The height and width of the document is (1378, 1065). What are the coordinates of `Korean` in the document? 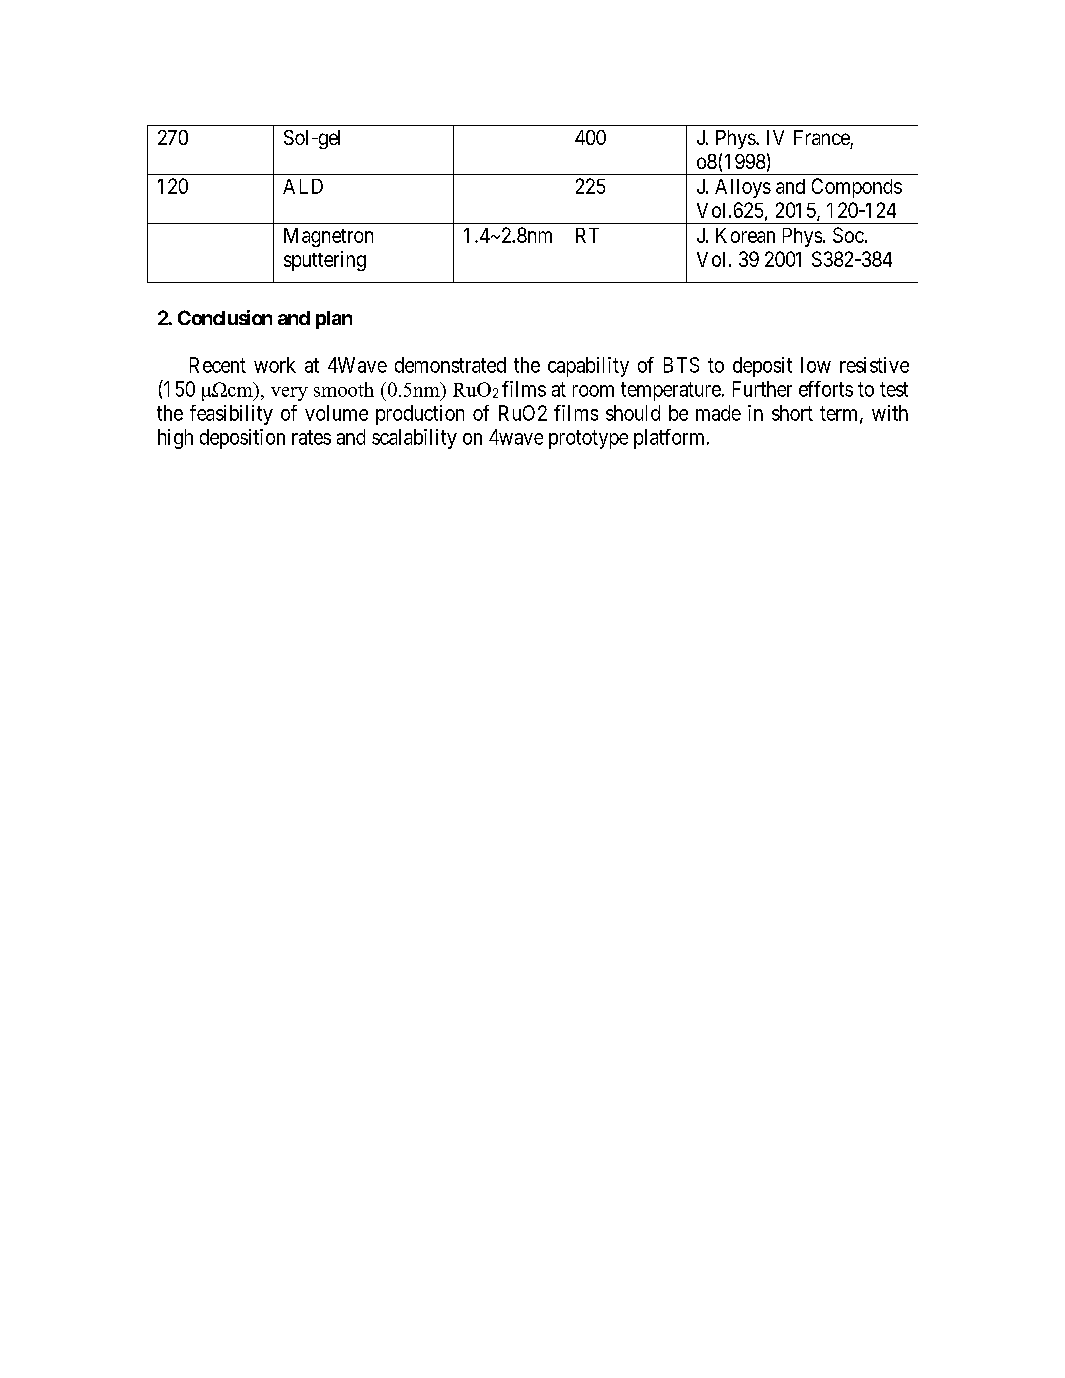 It's located at (745, 235).
